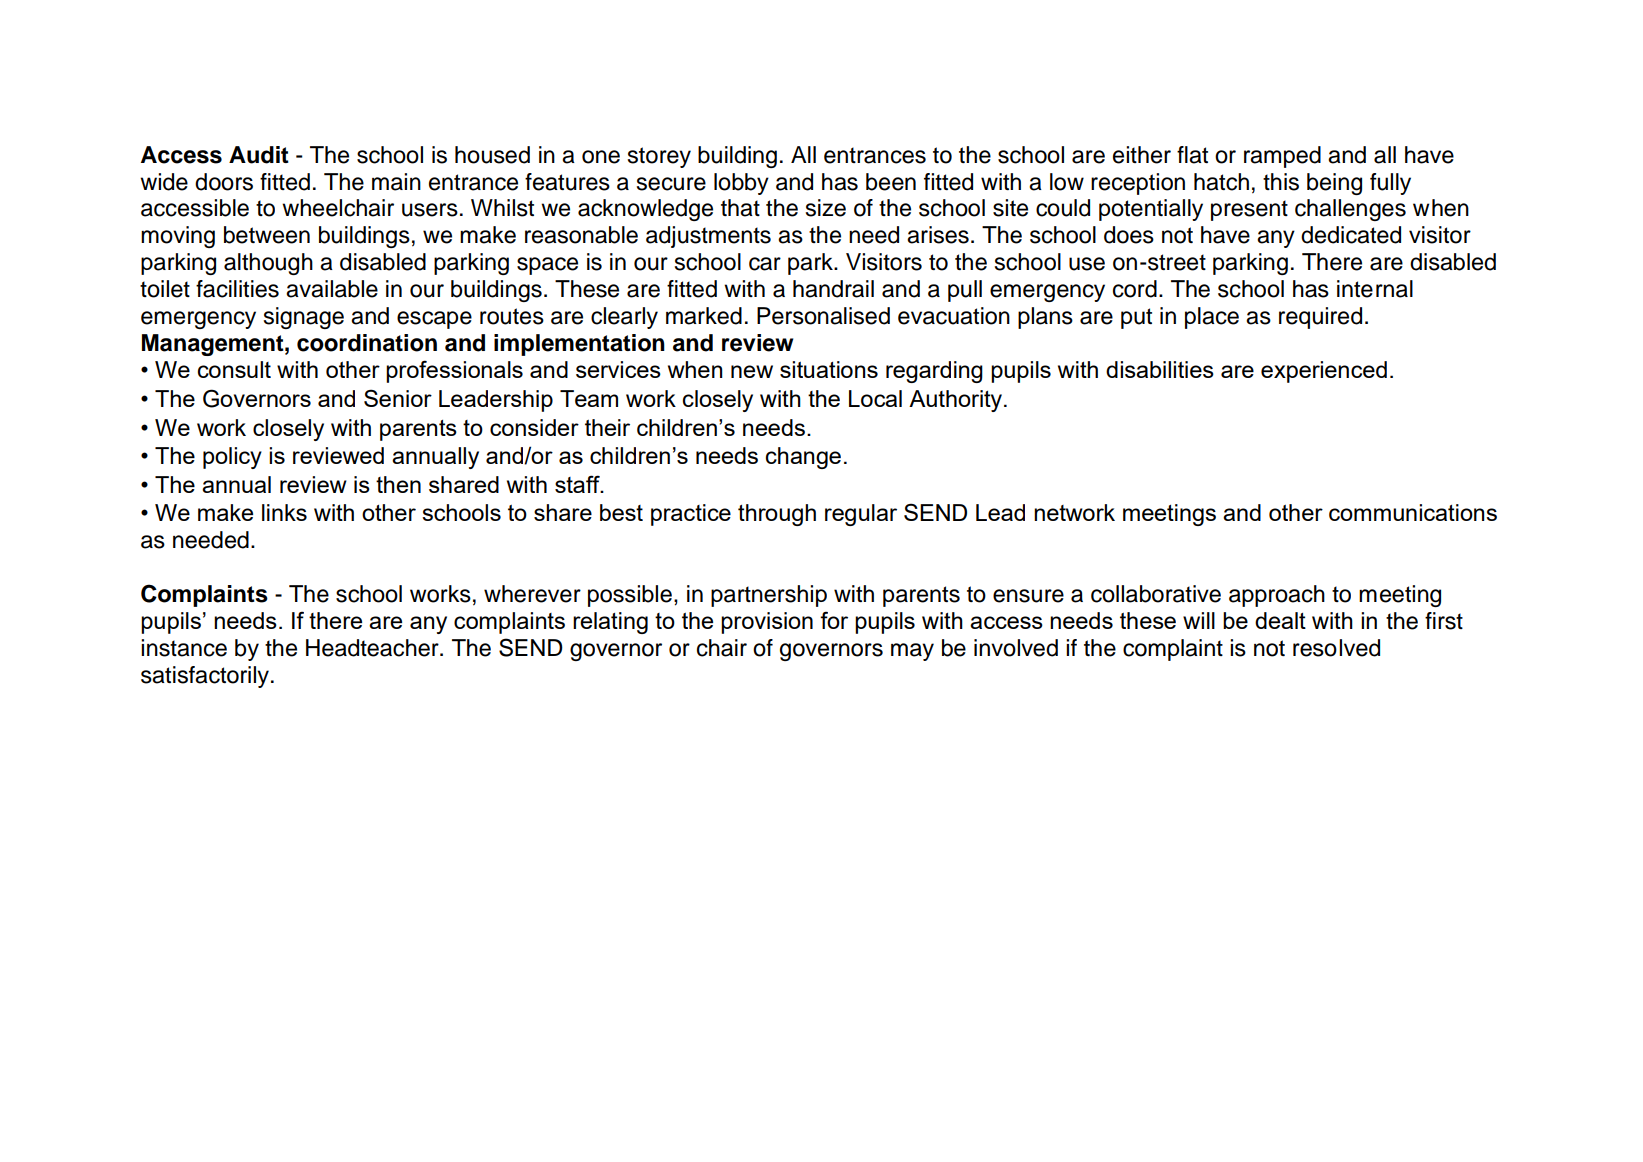  What do you see at coordinates (741, 184) in the image?
I see `lobby` at bounding box center [741, 184].
